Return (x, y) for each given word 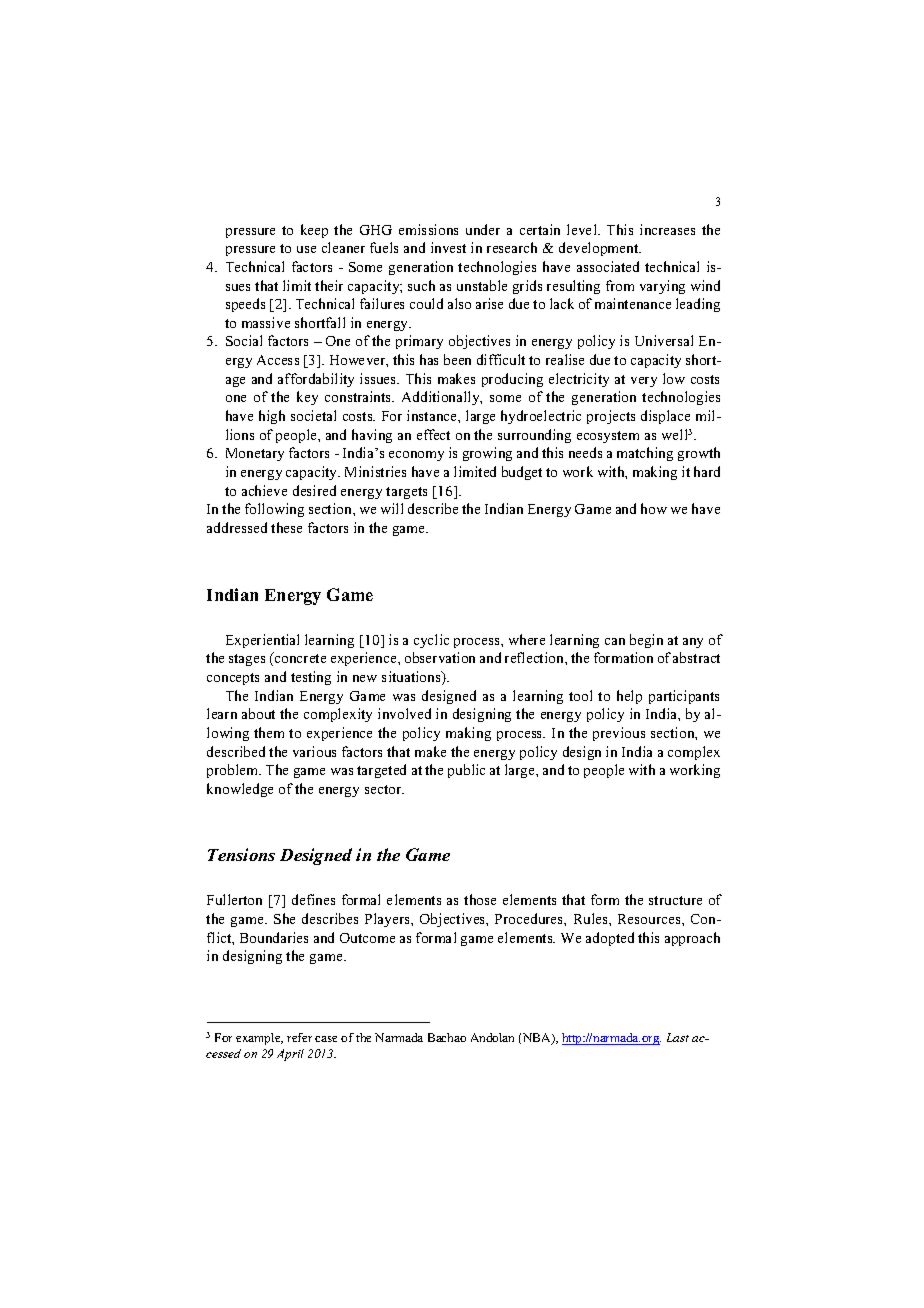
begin (646, 641)
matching (645, 454)
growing (487, 454)
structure (675, 900)
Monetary (255, 454)
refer (299, 1037)
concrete (299, 657)
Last (678, 1037)
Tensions (241, 854)
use (306, 249)
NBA (538, 1039)
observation (440, 657)
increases (667, 229)
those (480, 899)
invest (448, 247)
